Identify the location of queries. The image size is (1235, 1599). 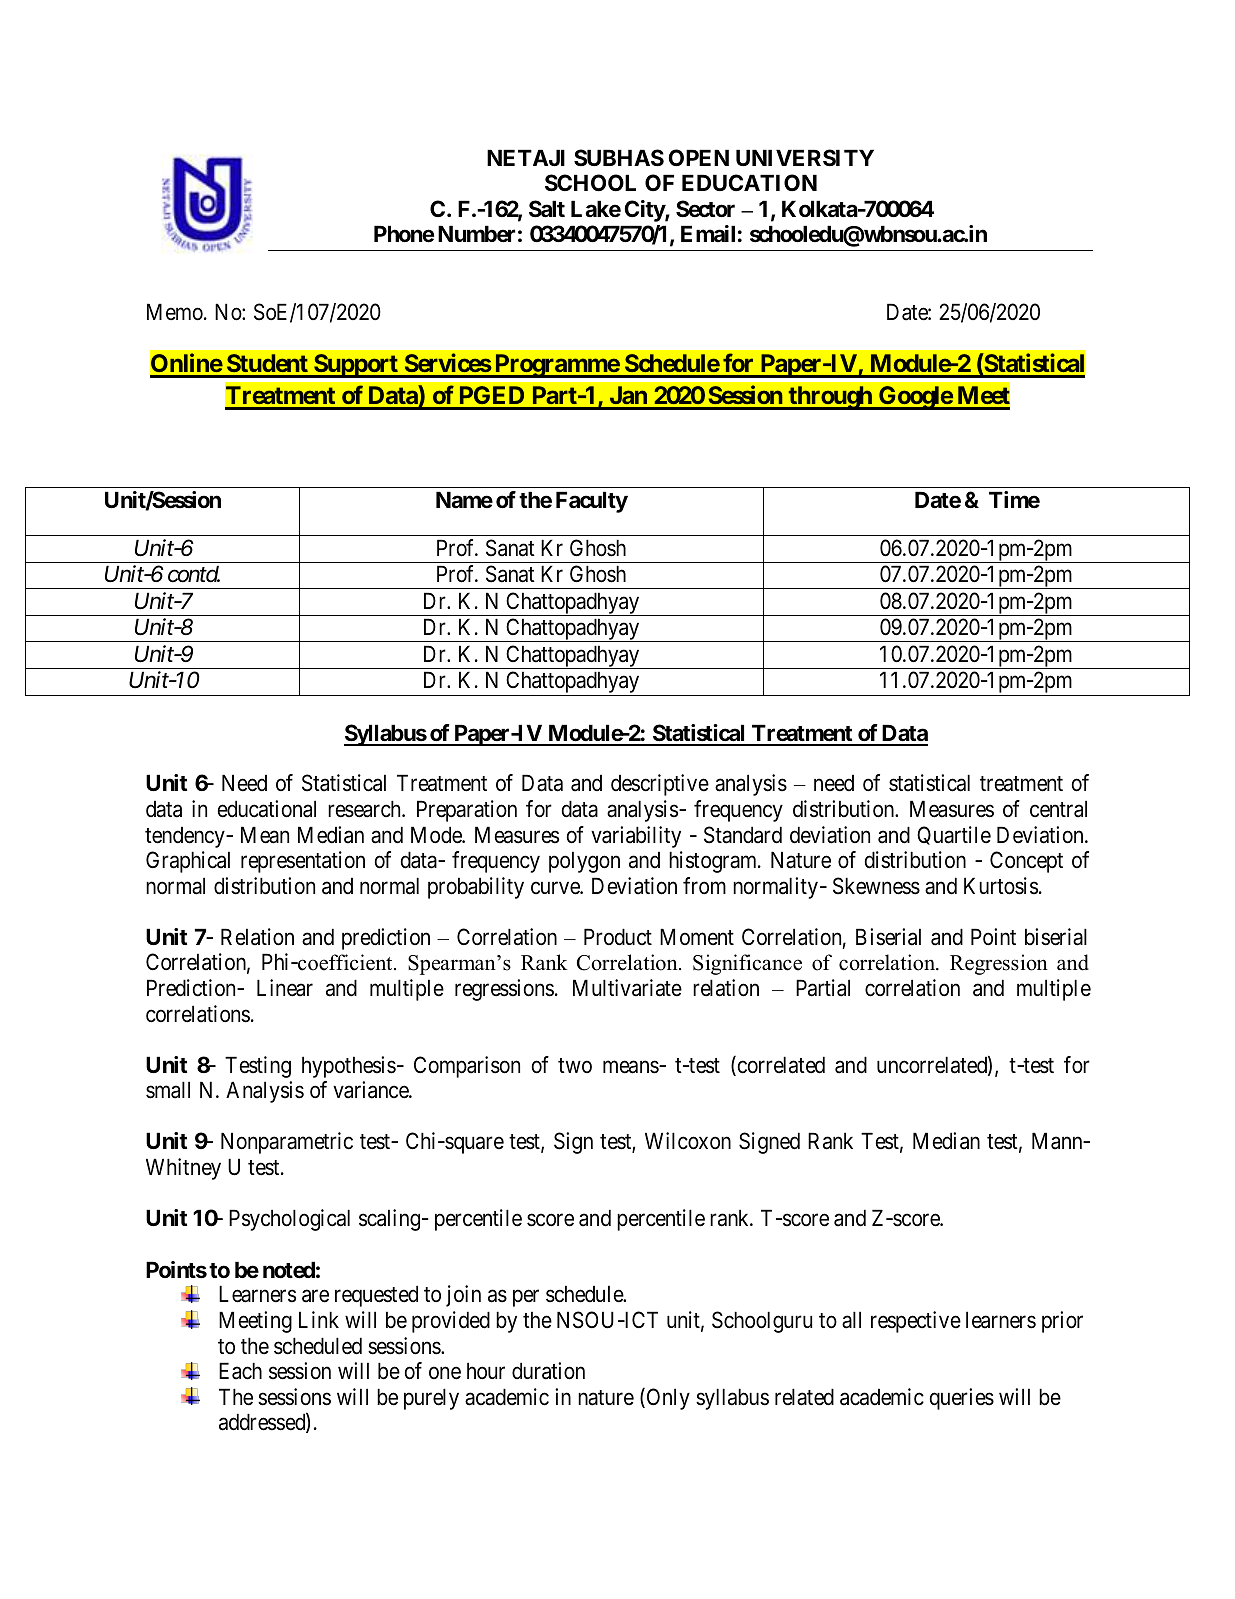
(962, 1399).
